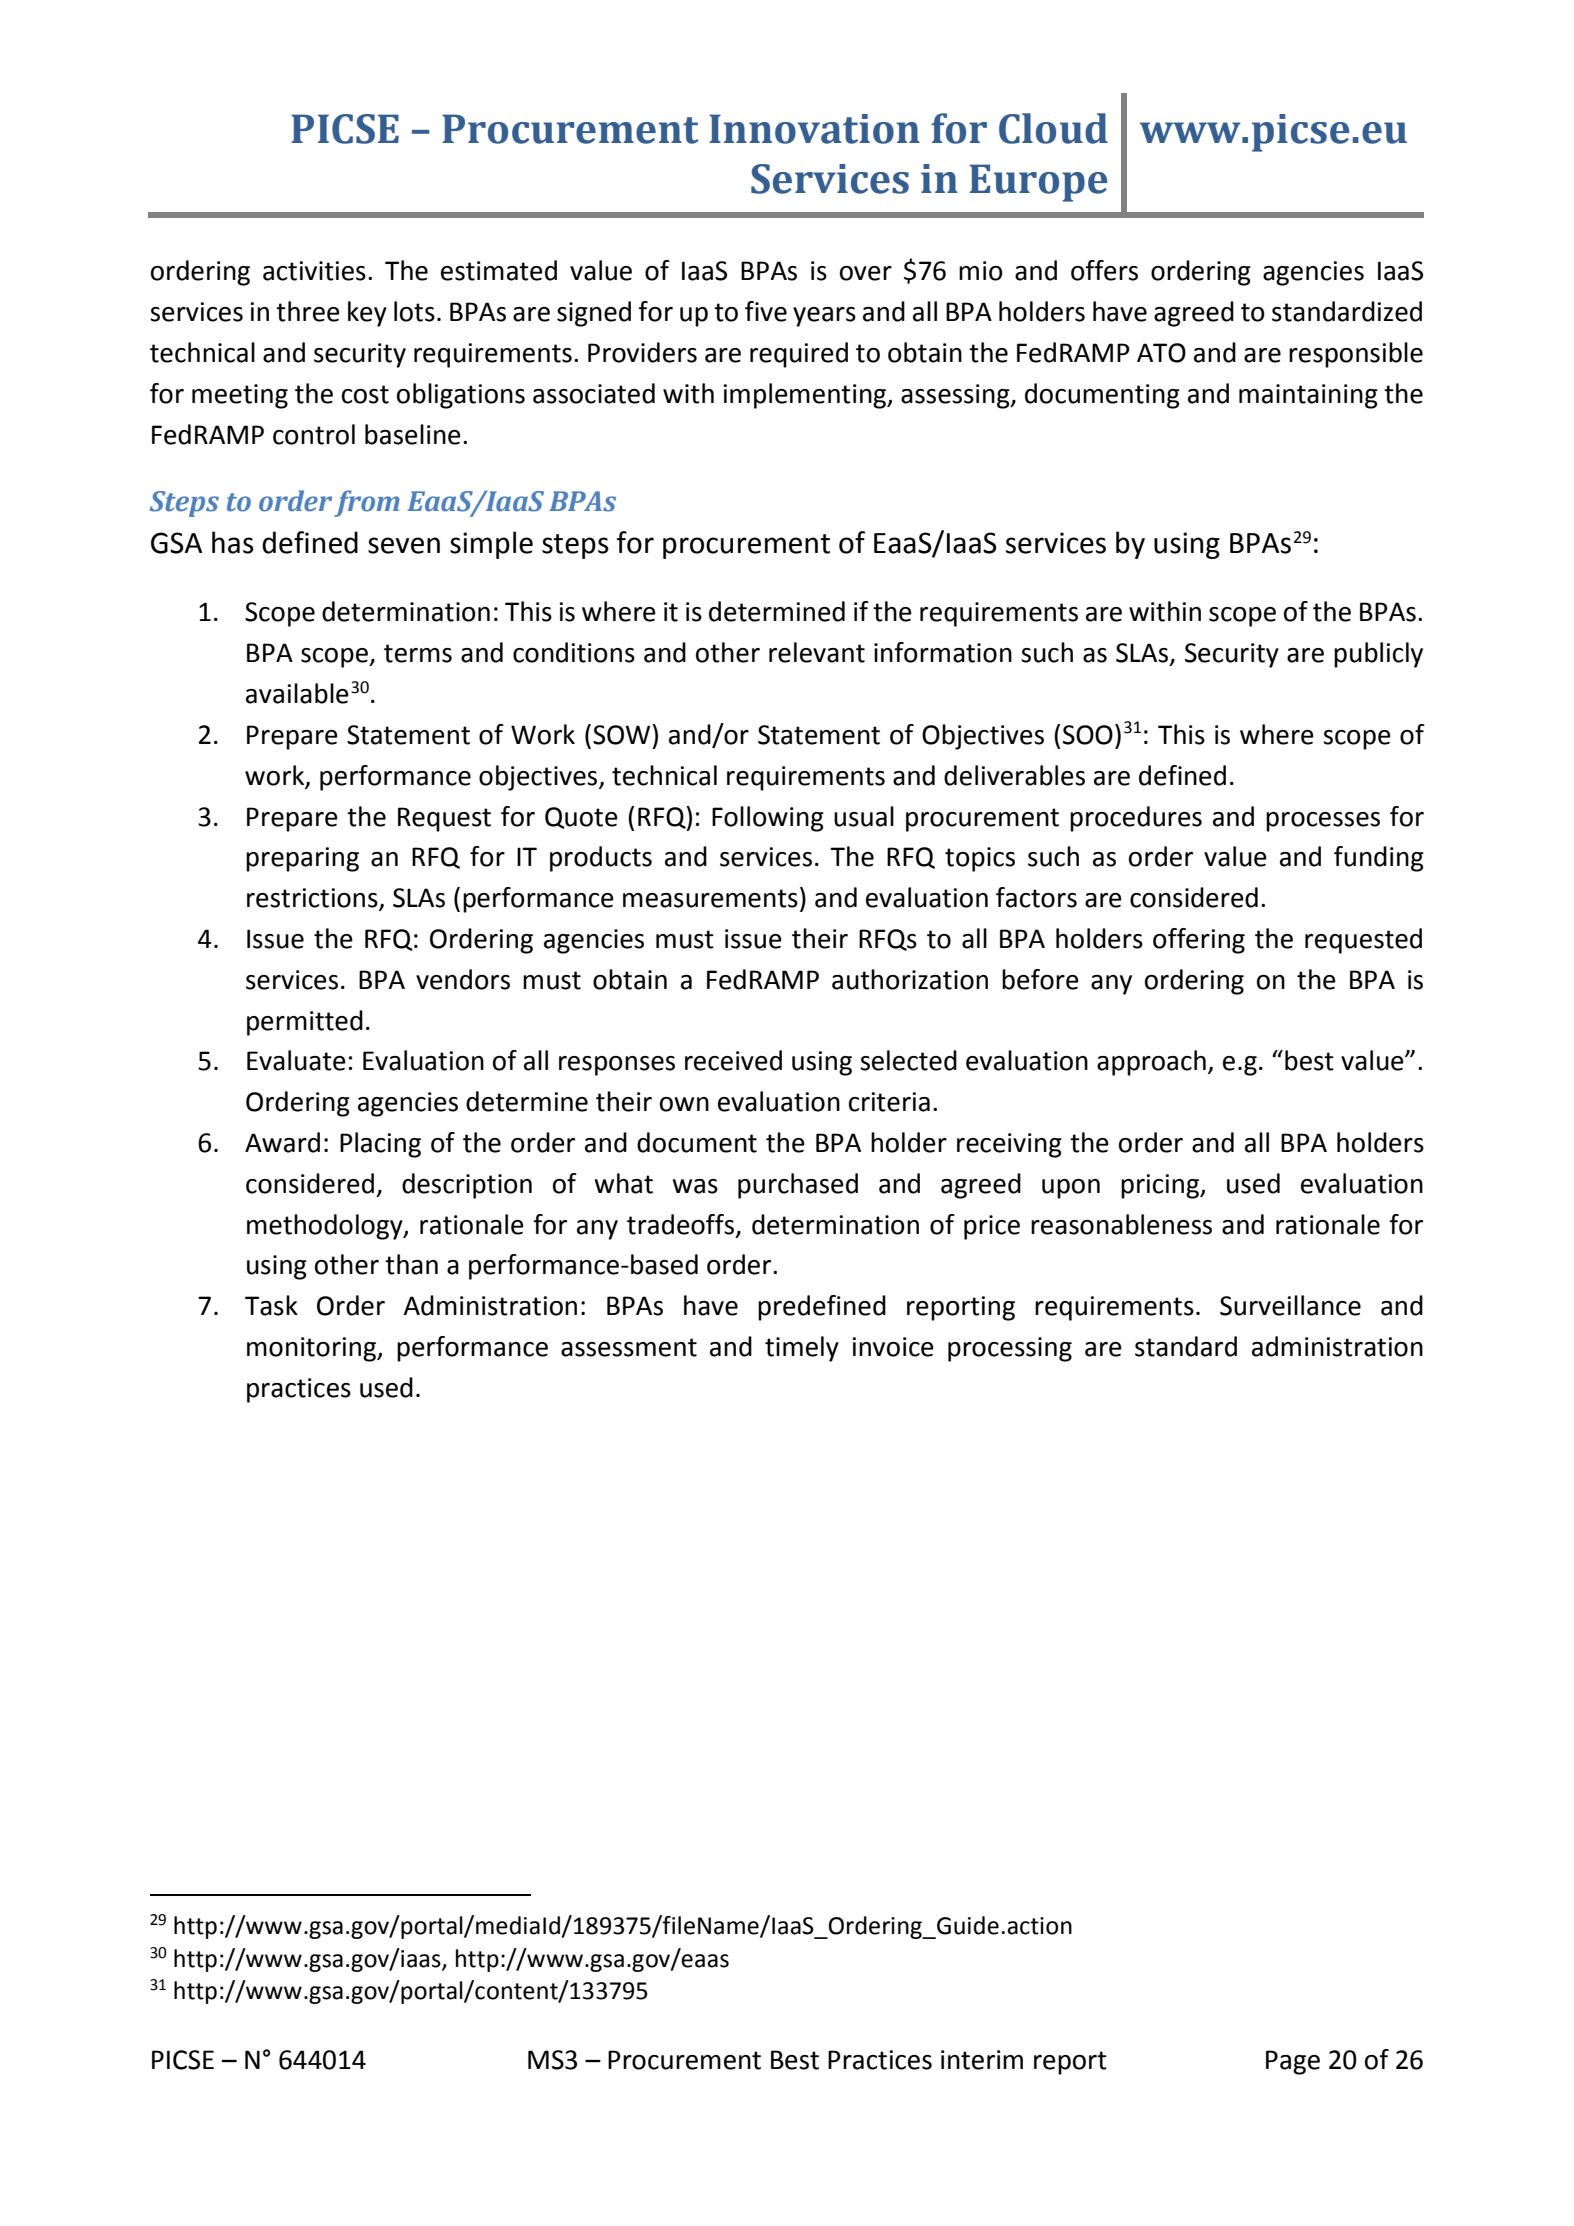 This screenshot has width=1574, height=2226. Describe the element at coordinates (1104, 270) in the screenshot. I see `offers` at that location.
